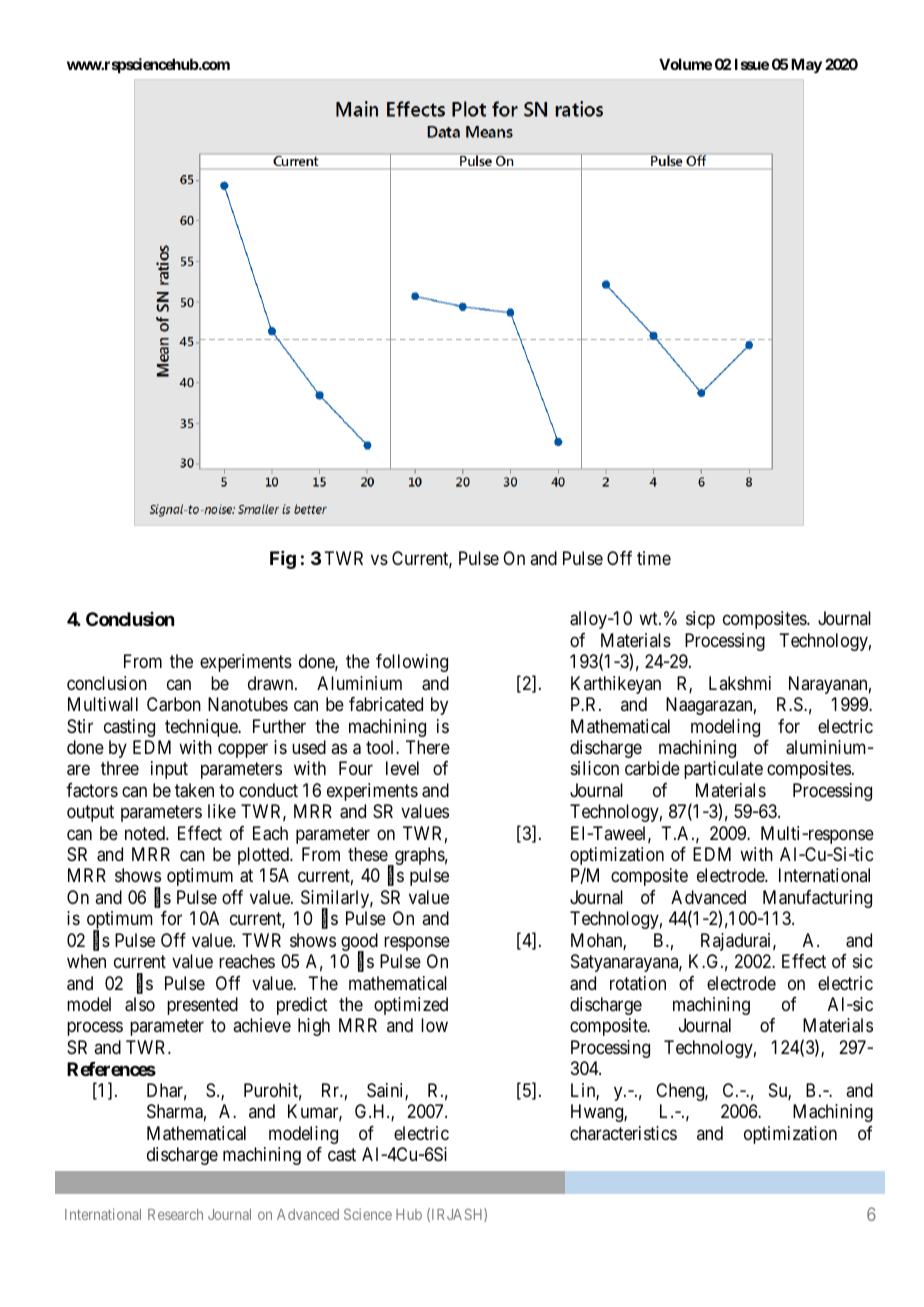 This document has height=1307, width=924. I want to click on following, so click(412, 663).
